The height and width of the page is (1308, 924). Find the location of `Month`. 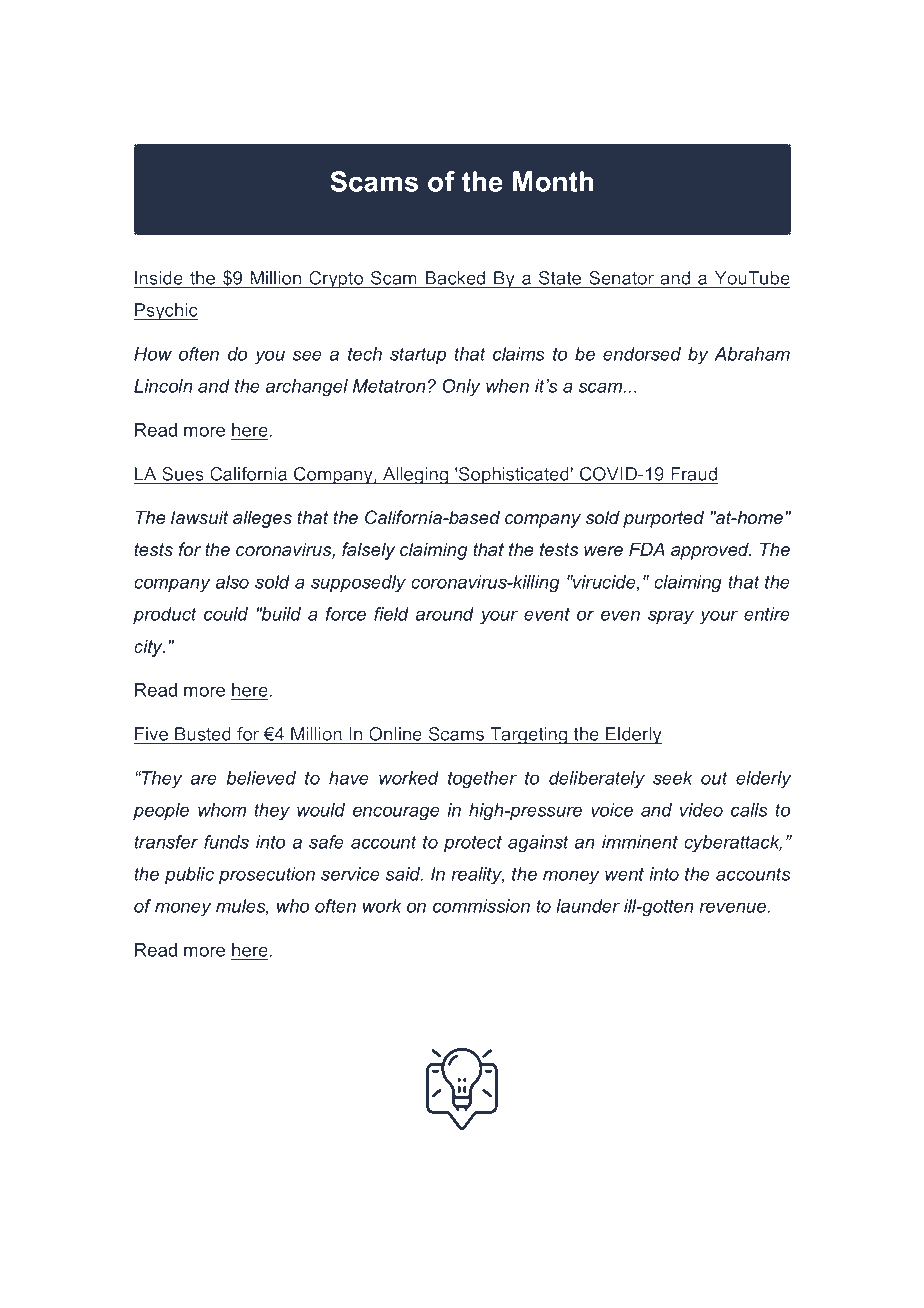

Month is located at coordinates (553, 181).
